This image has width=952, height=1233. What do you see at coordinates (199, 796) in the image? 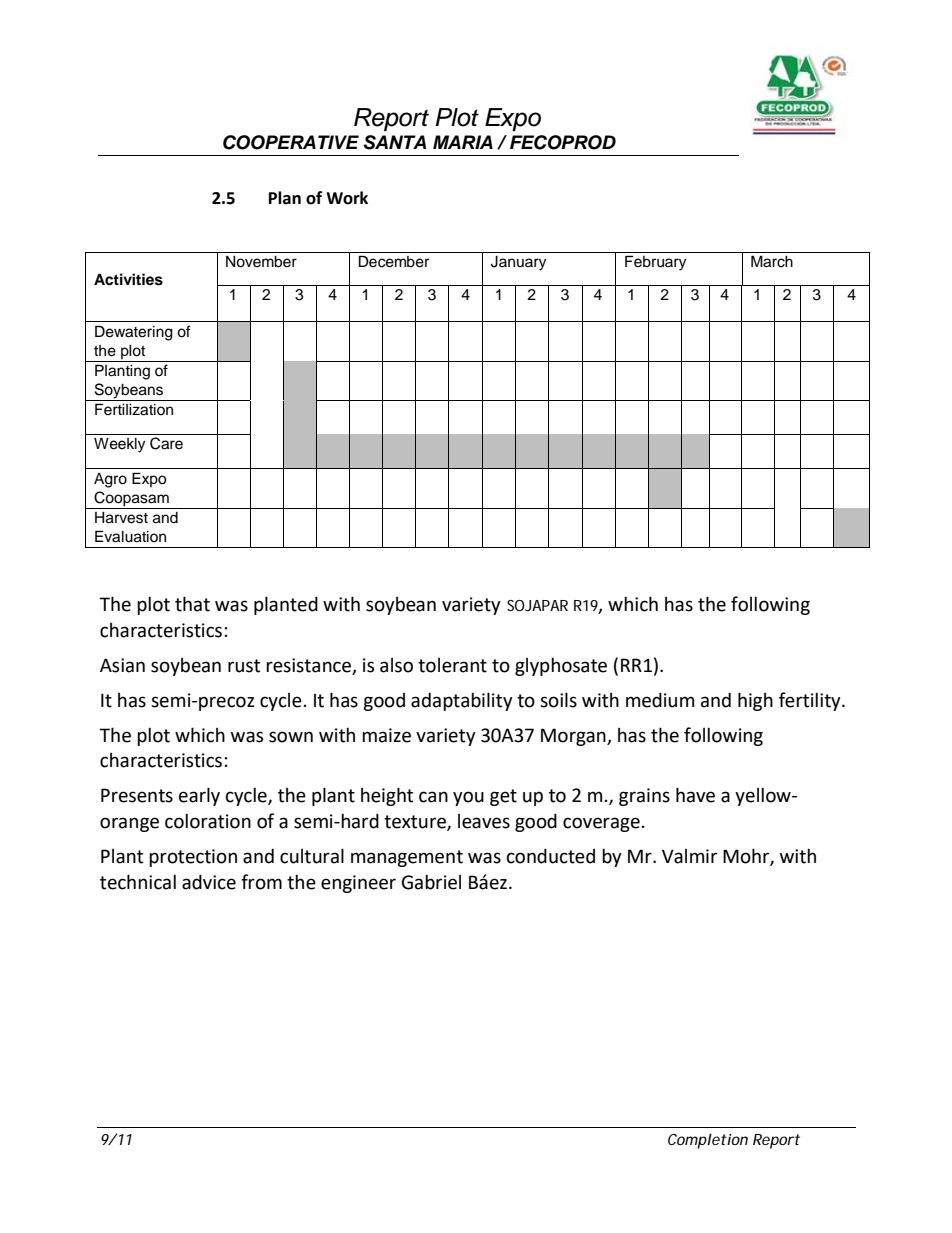
I see `early` at bounding box center [199, 796].
